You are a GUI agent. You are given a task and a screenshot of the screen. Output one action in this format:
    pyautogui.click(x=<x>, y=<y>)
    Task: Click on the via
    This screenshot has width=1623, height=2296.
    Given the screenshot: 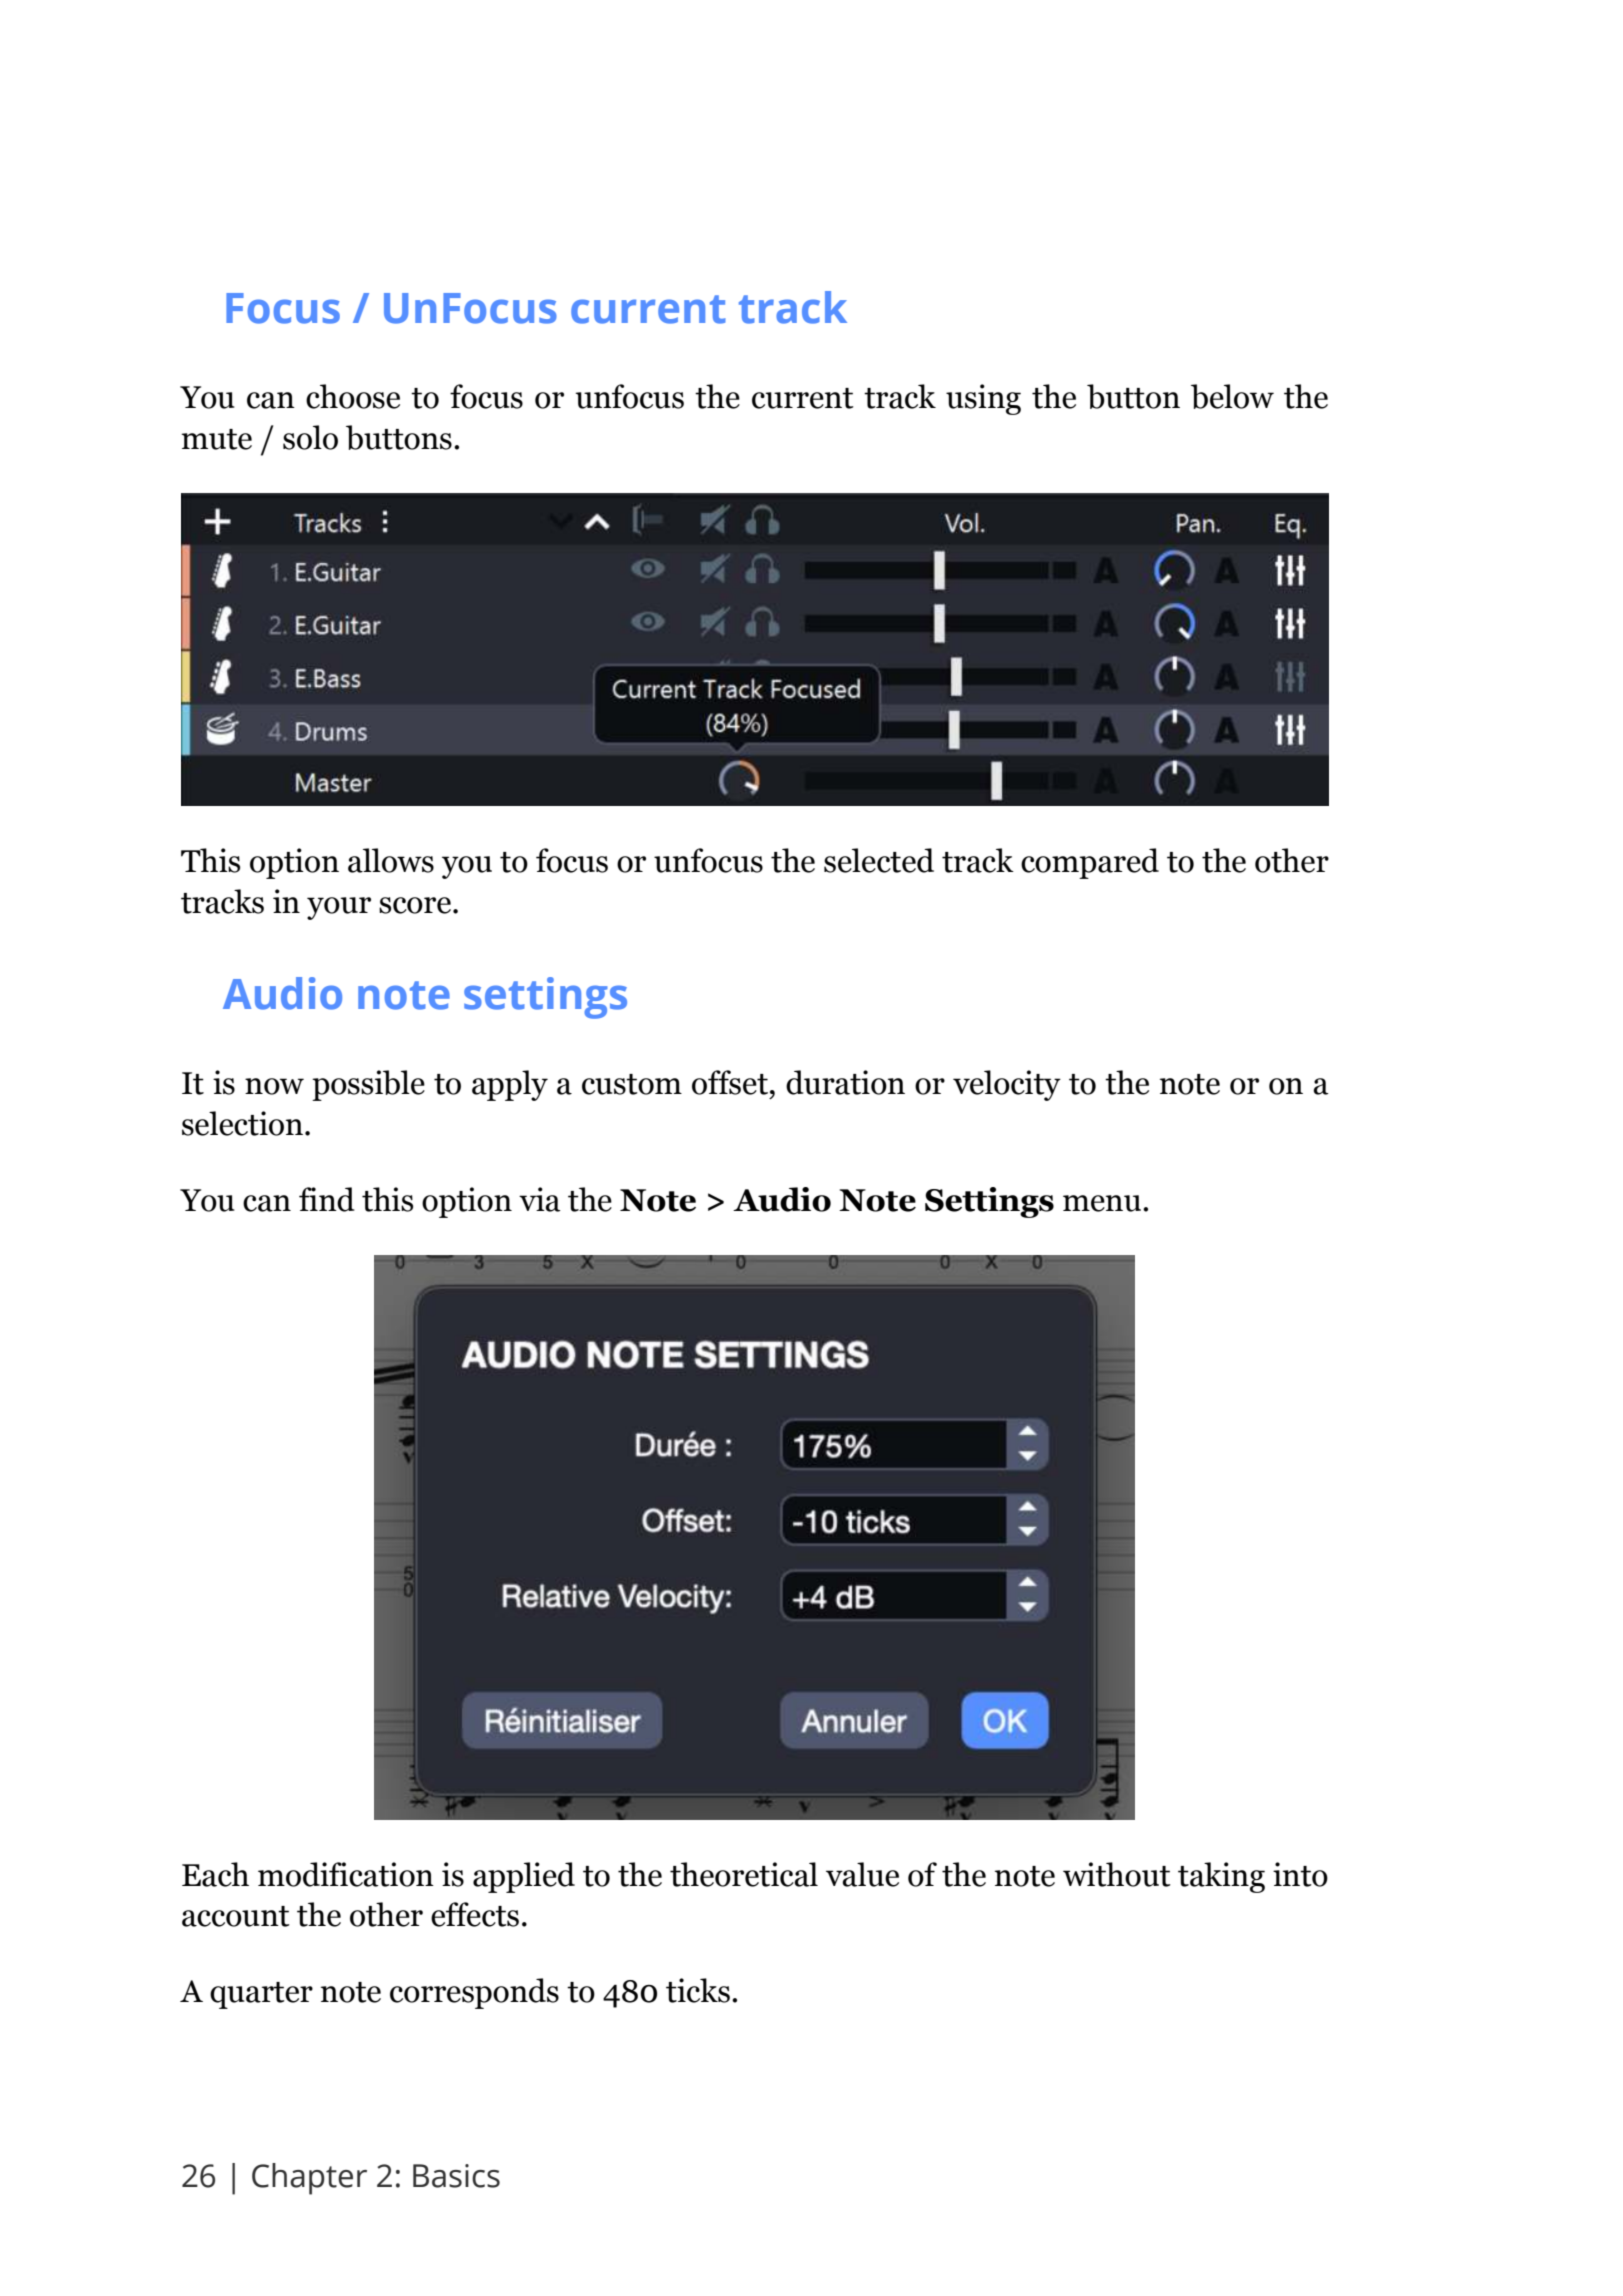 What is the action you would take?
    pyautogui.click(x=540, y=1199)
